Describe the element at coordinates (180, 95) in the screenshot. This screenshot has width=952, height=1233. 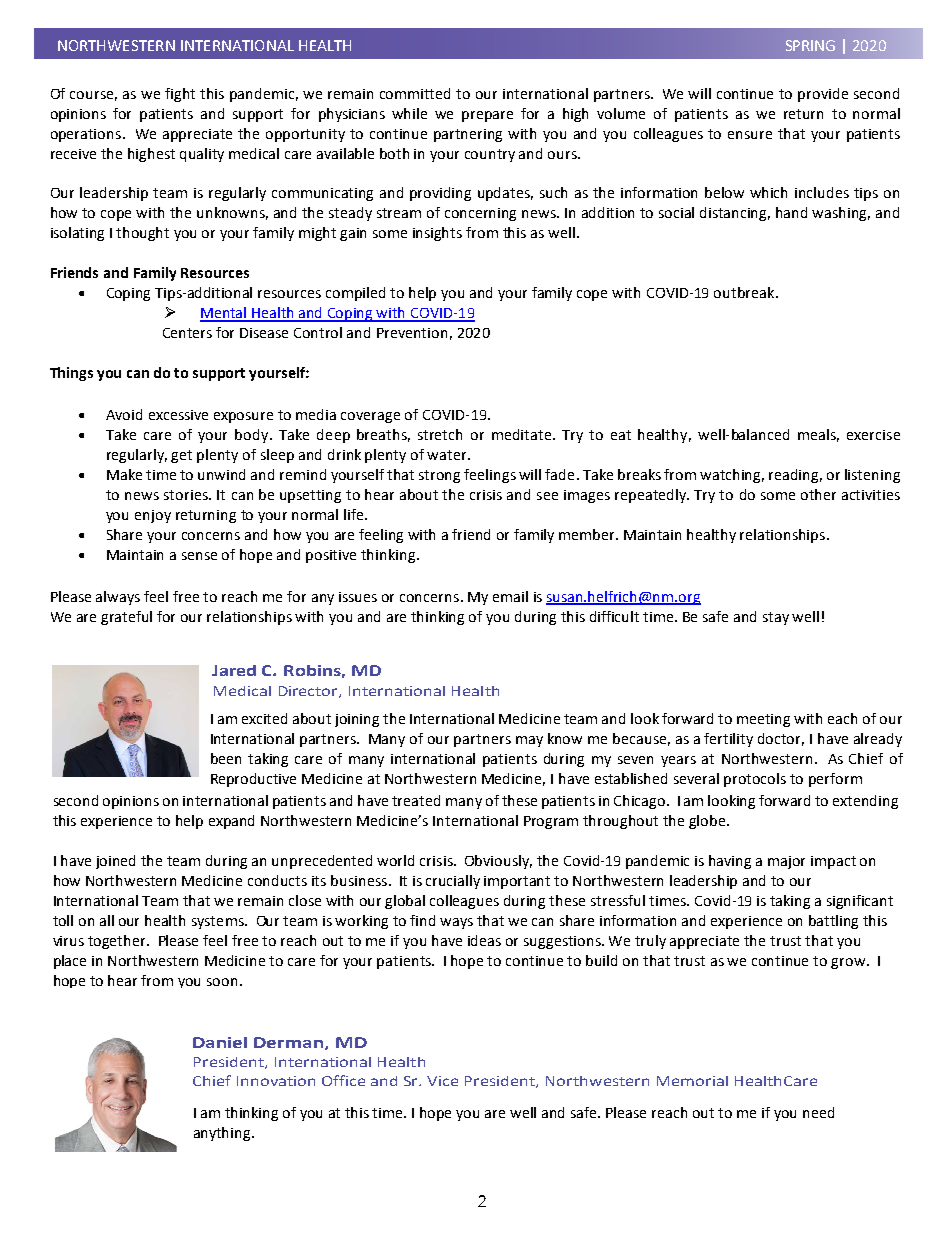
I see `fight` at that location.
